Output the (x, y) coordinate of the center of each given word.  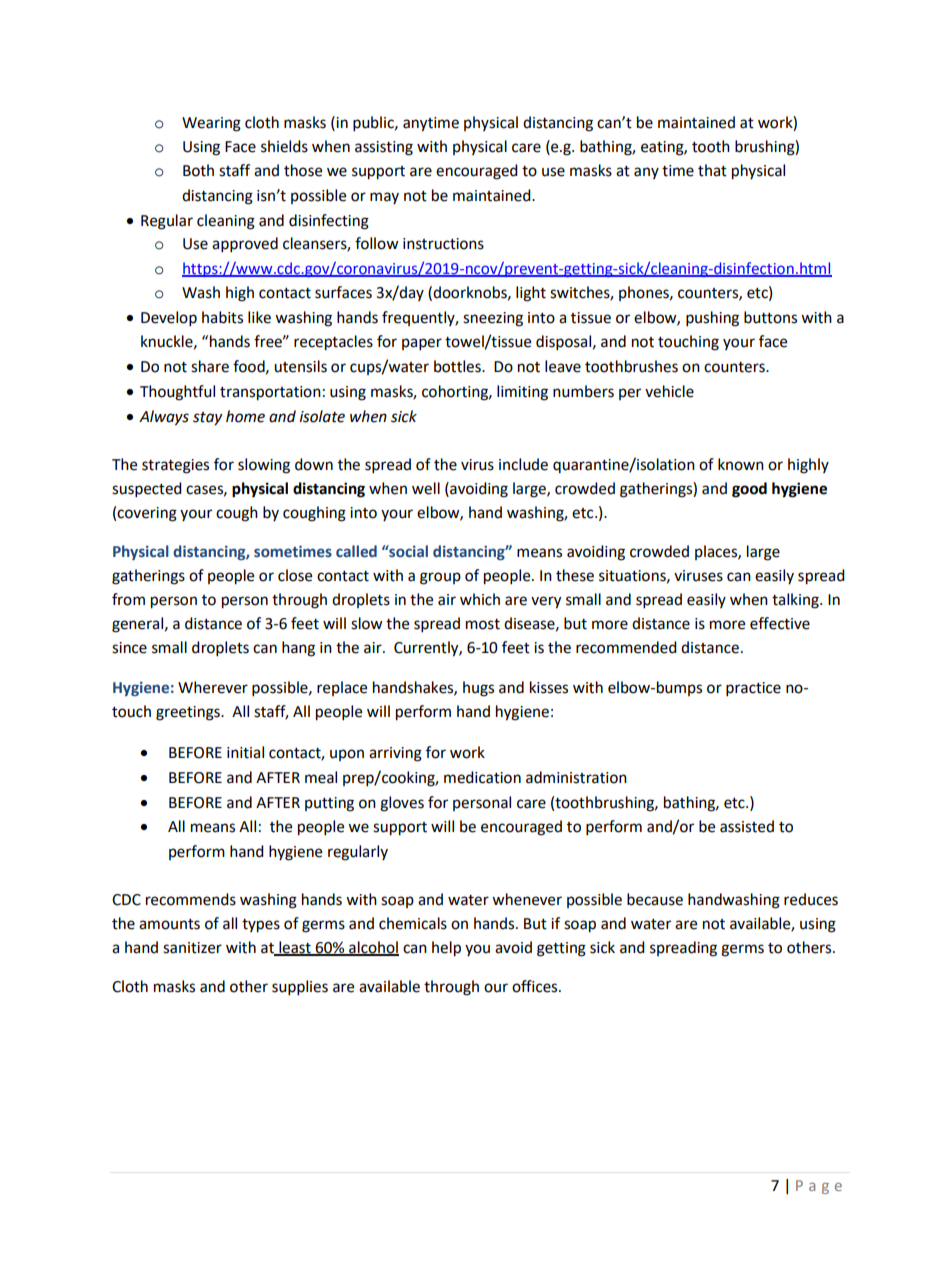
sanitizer (192, 948)
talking (796, 601)
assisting (384, 148)
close (295, 575)
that (712, 170)
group (440, 578)
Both (198, 170)
